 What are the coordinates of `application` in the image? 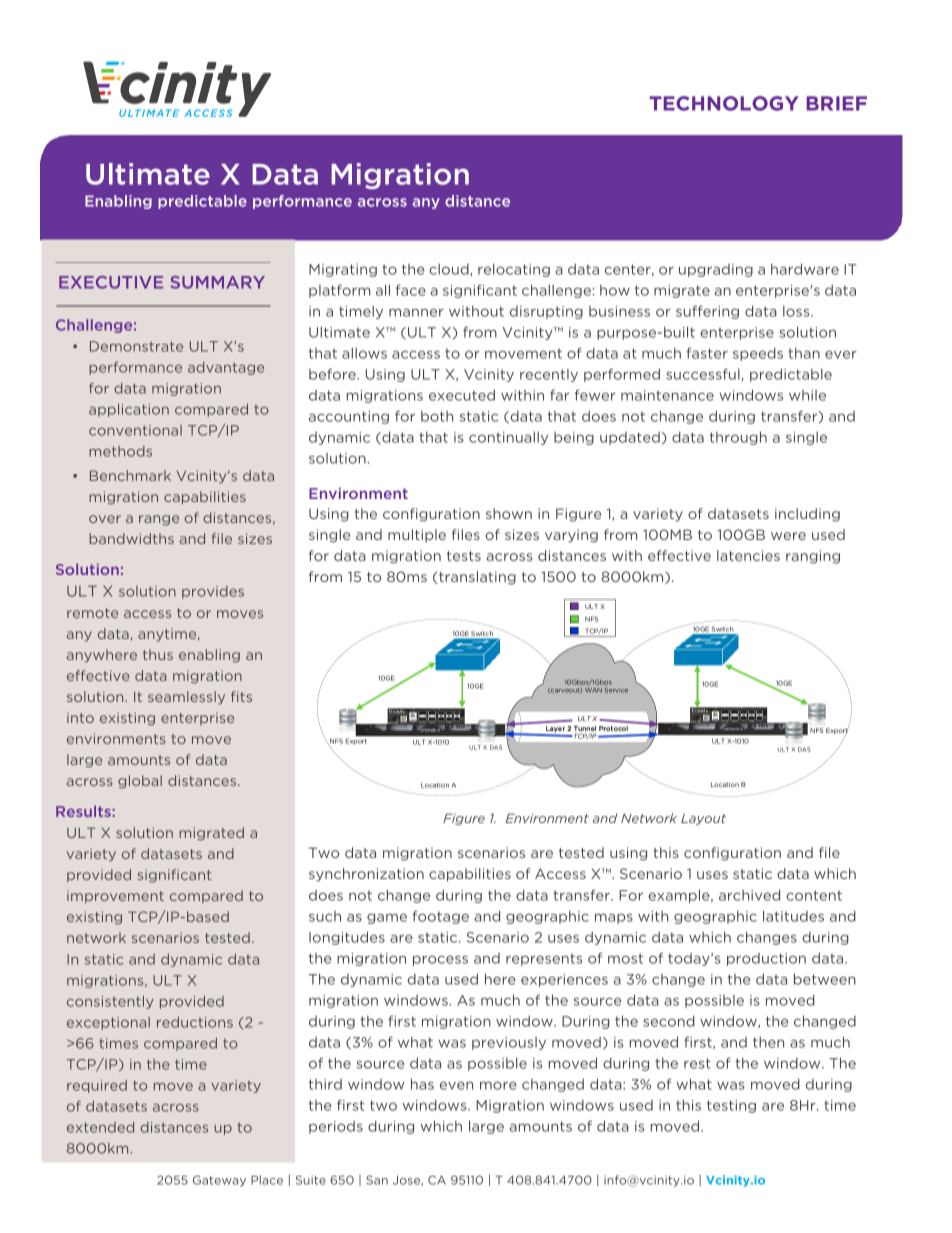 It's located at (129, 410).
